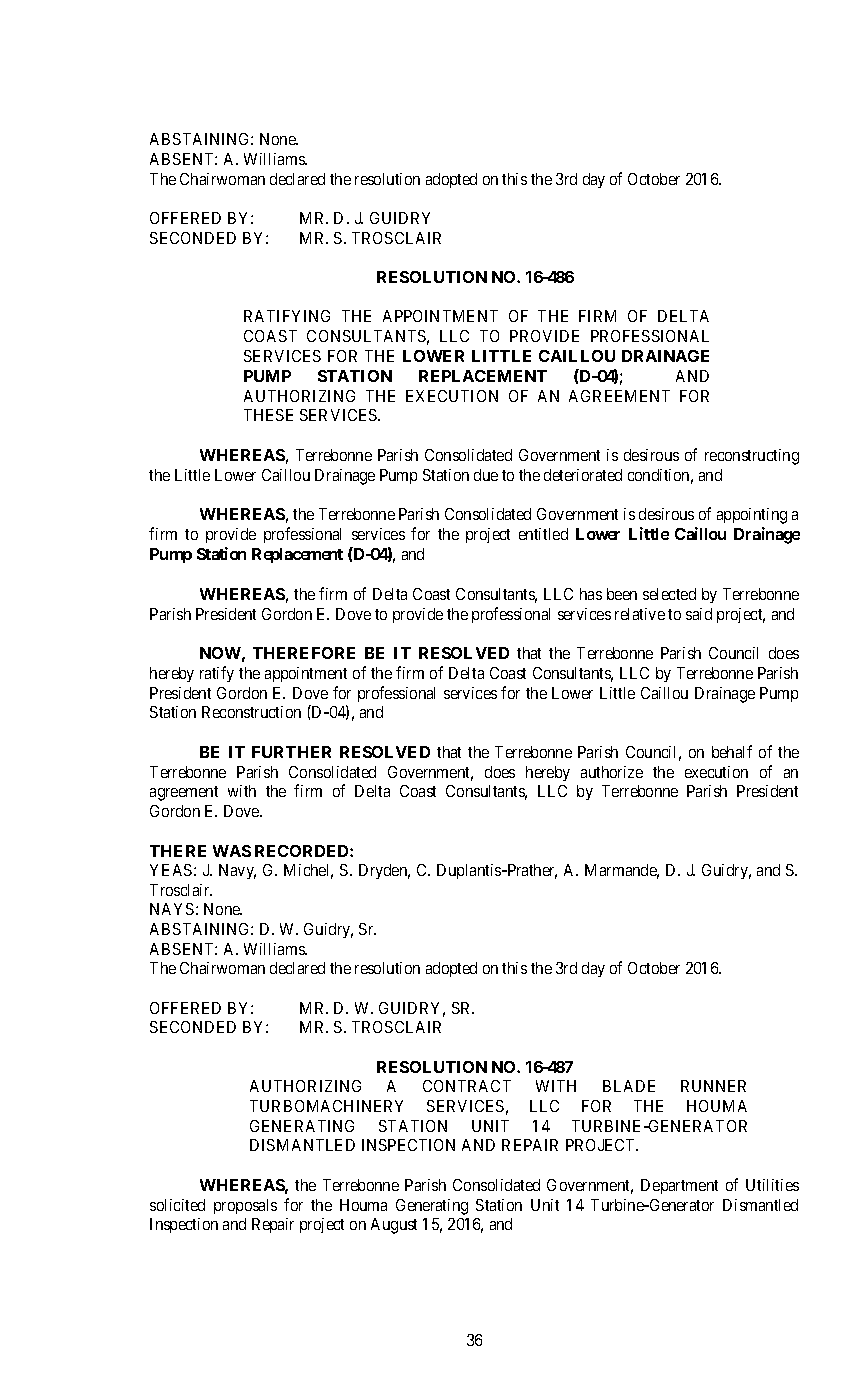  What do you see at coordinates (699, 614) in the document?
I see `said` at bounding box center [699, 614].
